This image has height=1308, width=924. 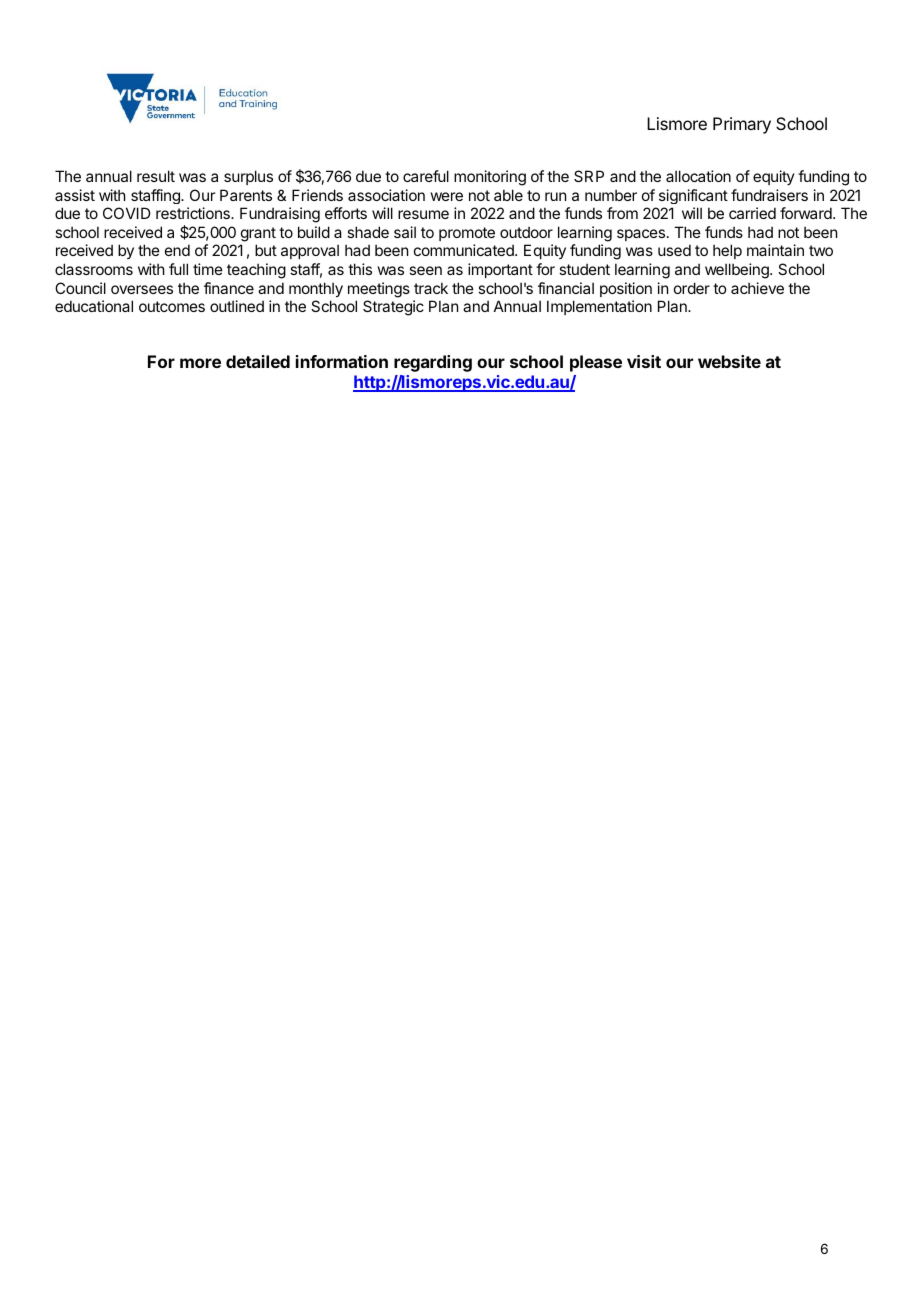 I want to click on website, so click(x=729, y=361).
